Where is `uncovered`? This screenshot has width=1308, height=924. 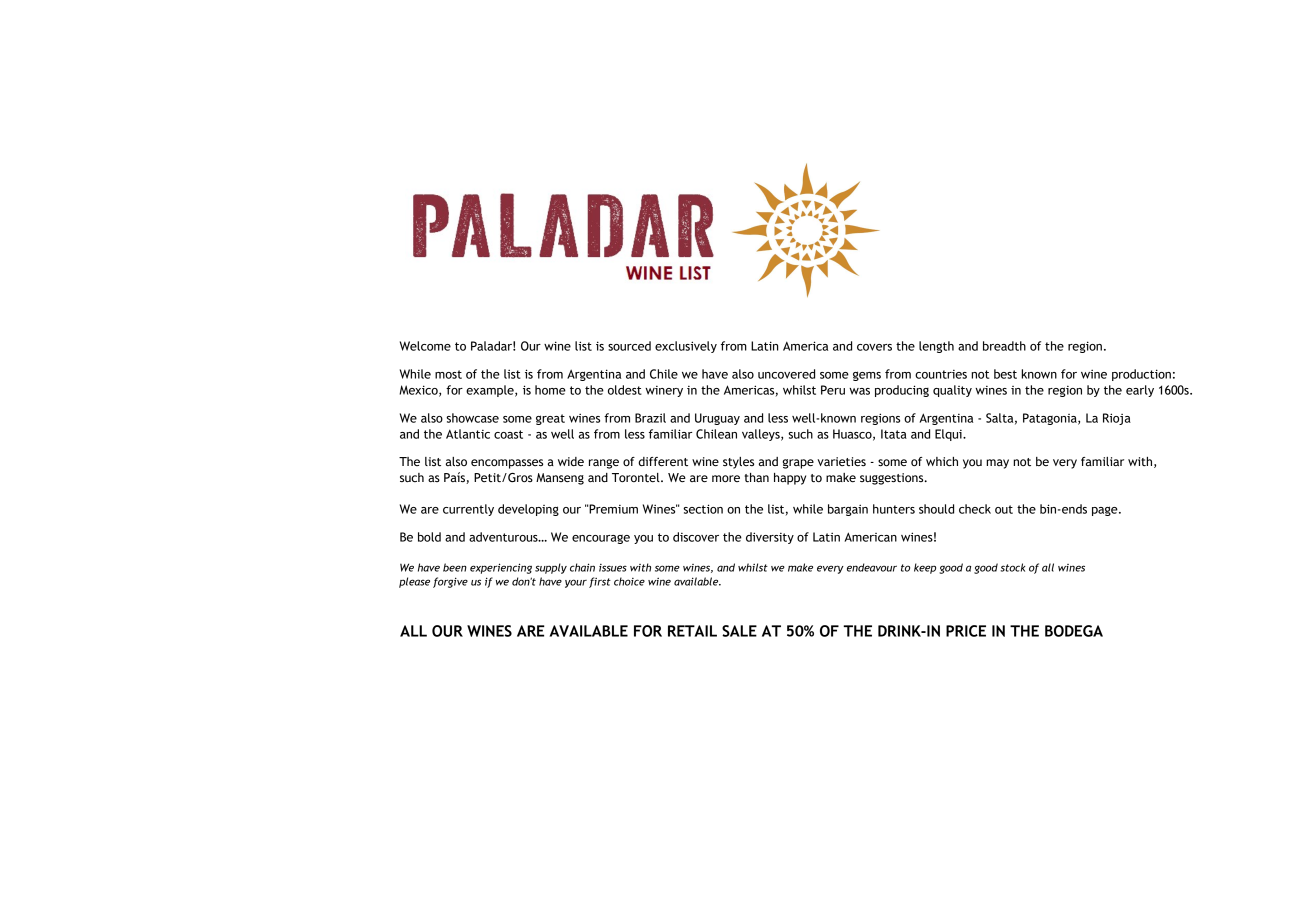 uncovered is located at coordinates (786, 374).
